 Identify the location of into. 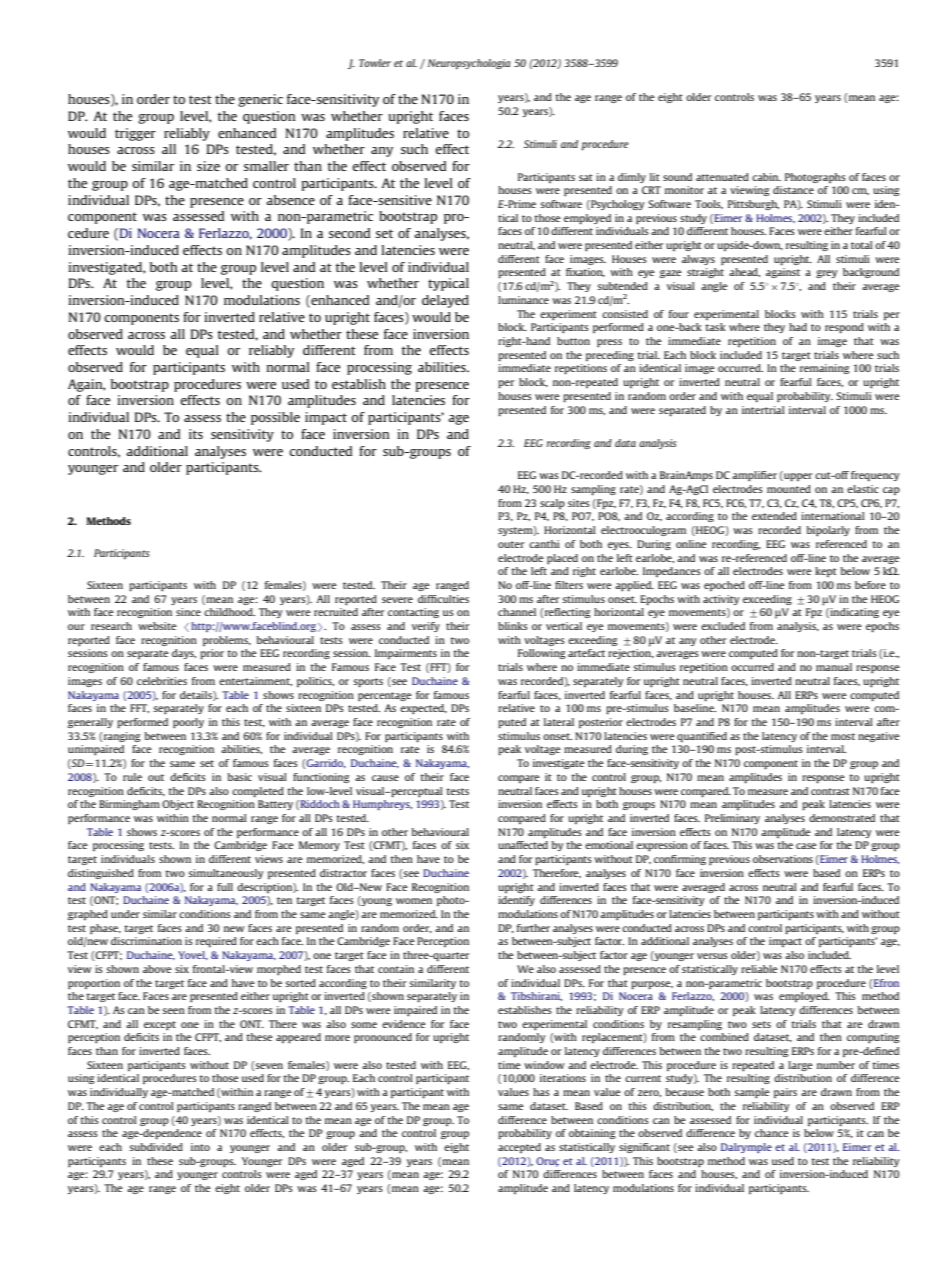
(200, 1147).
